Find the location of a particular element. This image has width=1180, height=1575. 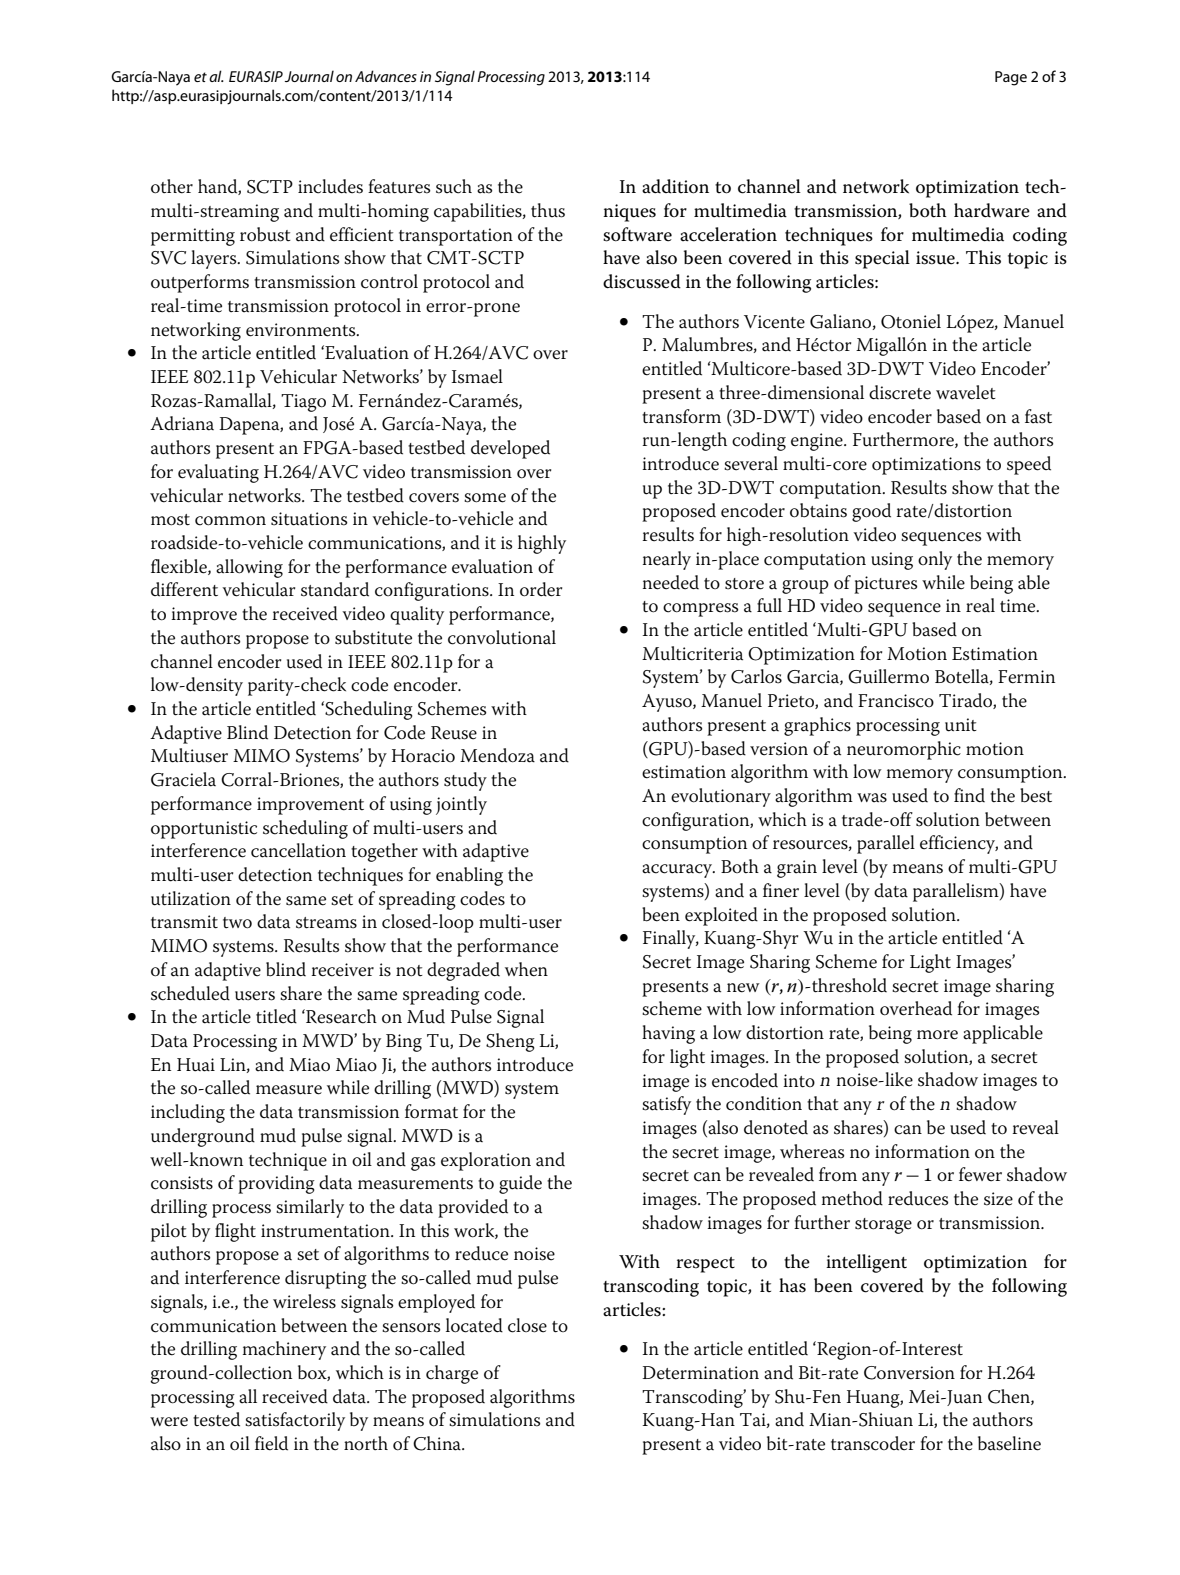

nearly is located at coordinates (667, 560).
